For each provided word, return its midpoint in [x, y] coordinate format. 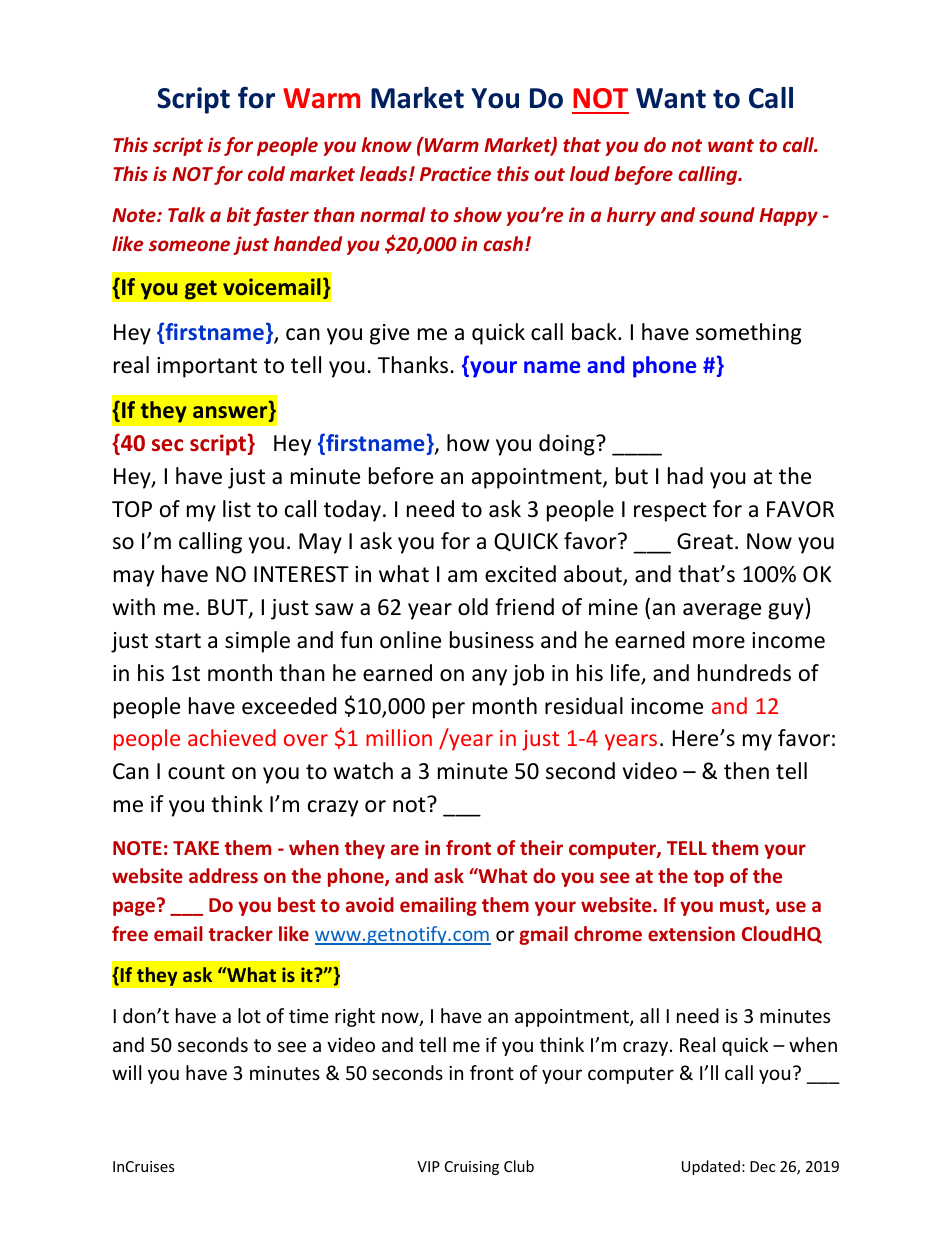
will [126, 1072]
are [405, 849]
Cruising [472, 1168]
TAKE [196, 848]
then [746, 771]
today [352, 511]
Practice [455, 173]
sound [727, 214]
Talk [186, 214]
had [685, 476]
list [237, 509]
